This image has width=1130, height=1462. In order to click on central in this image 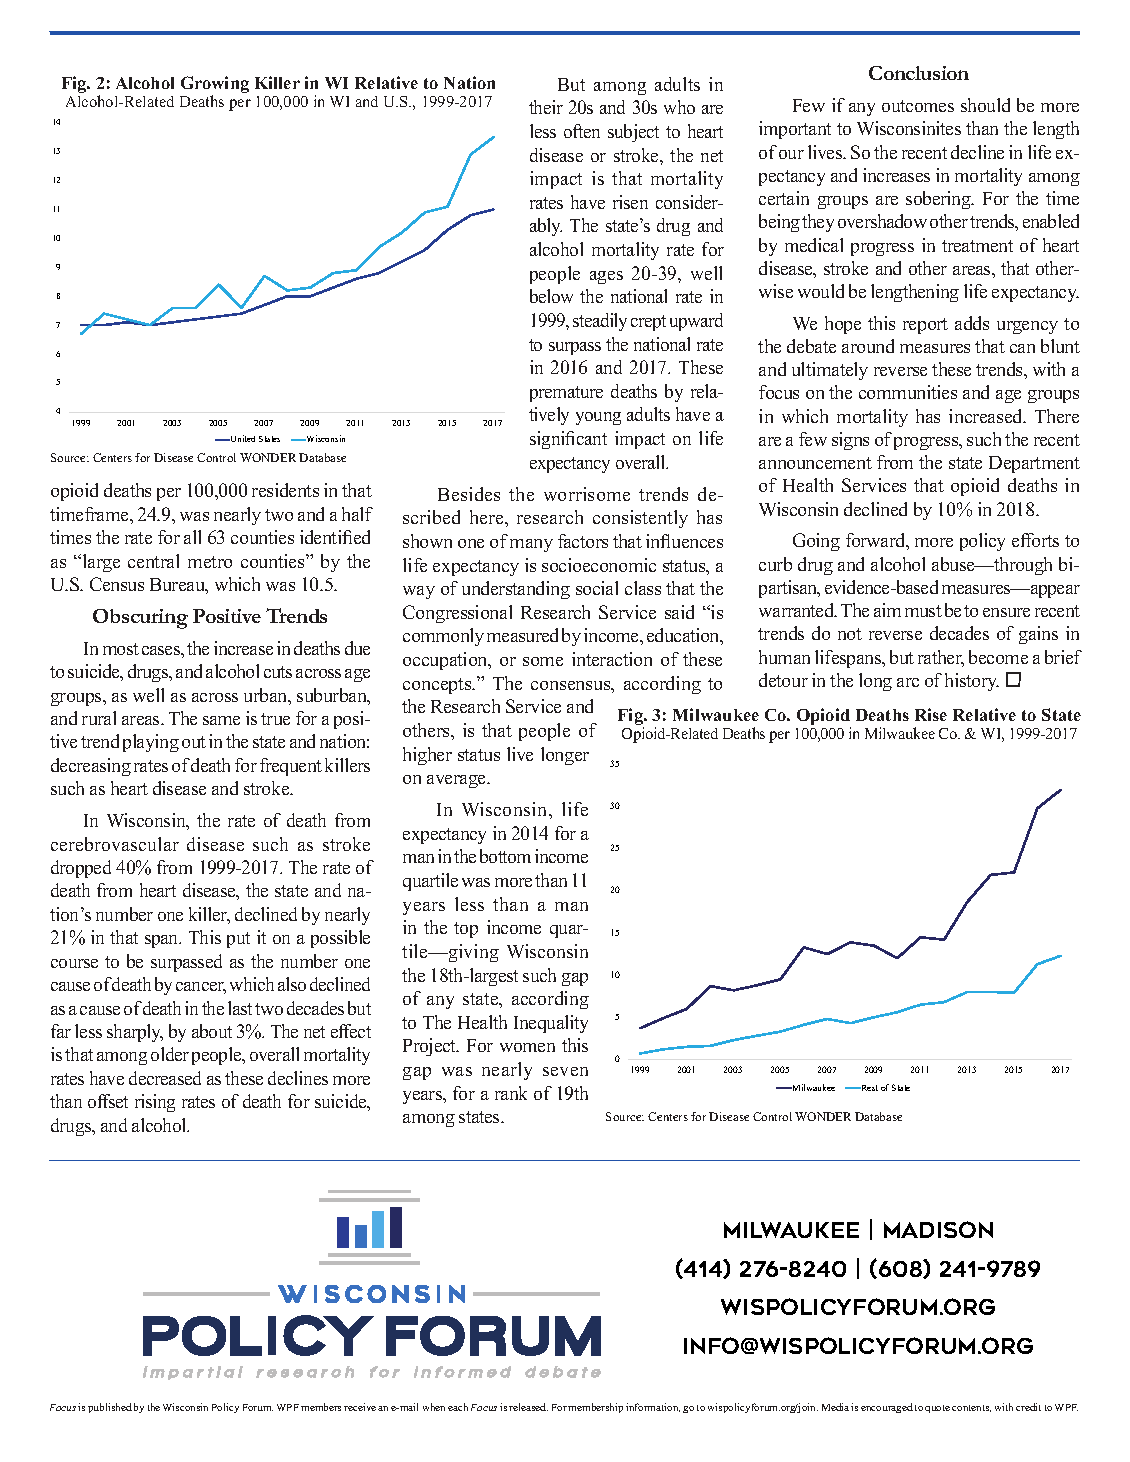, I will do `click(153, 561)`.
